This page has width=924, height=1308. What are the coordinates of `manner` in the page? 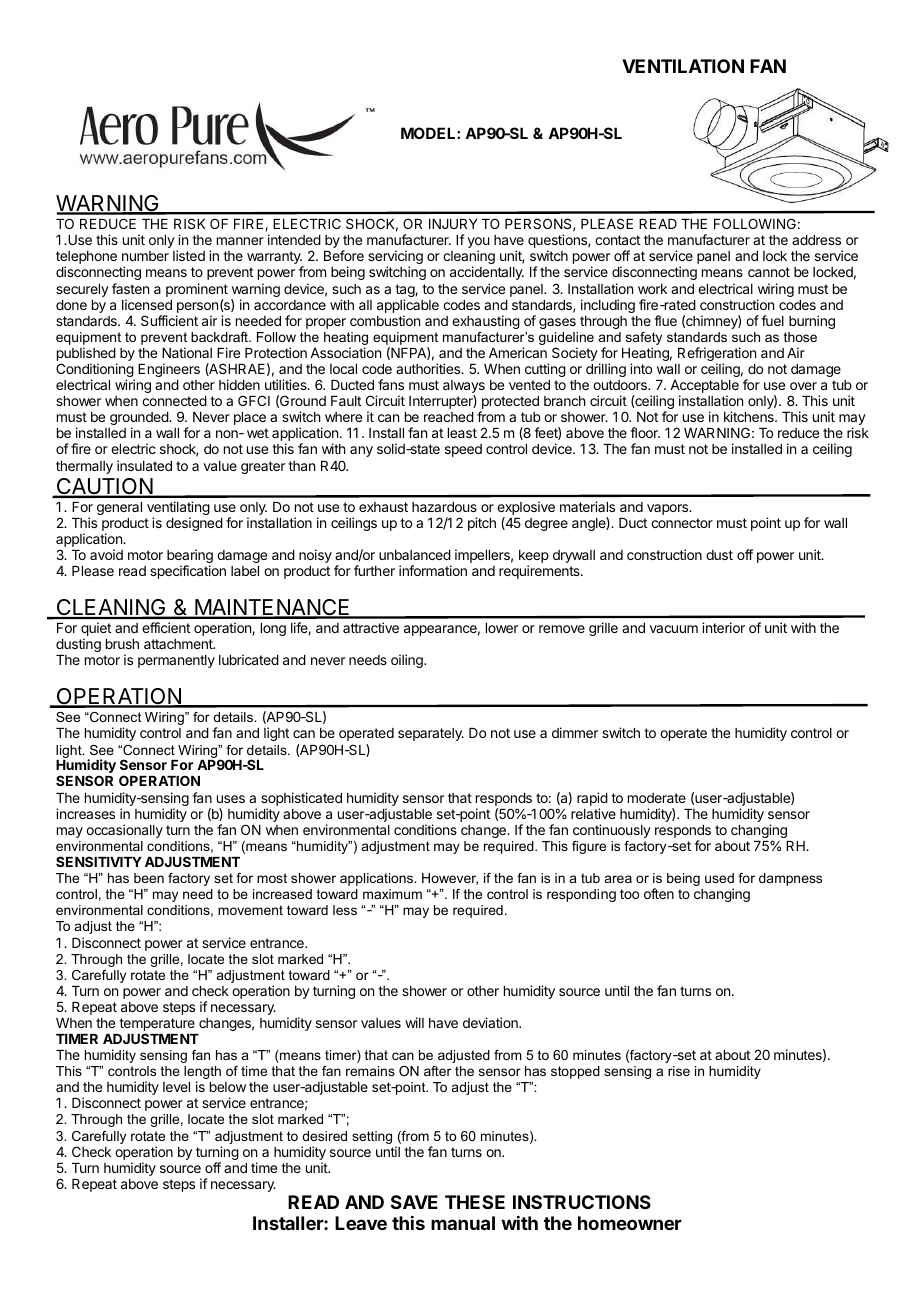 It's located at (240, 241).
